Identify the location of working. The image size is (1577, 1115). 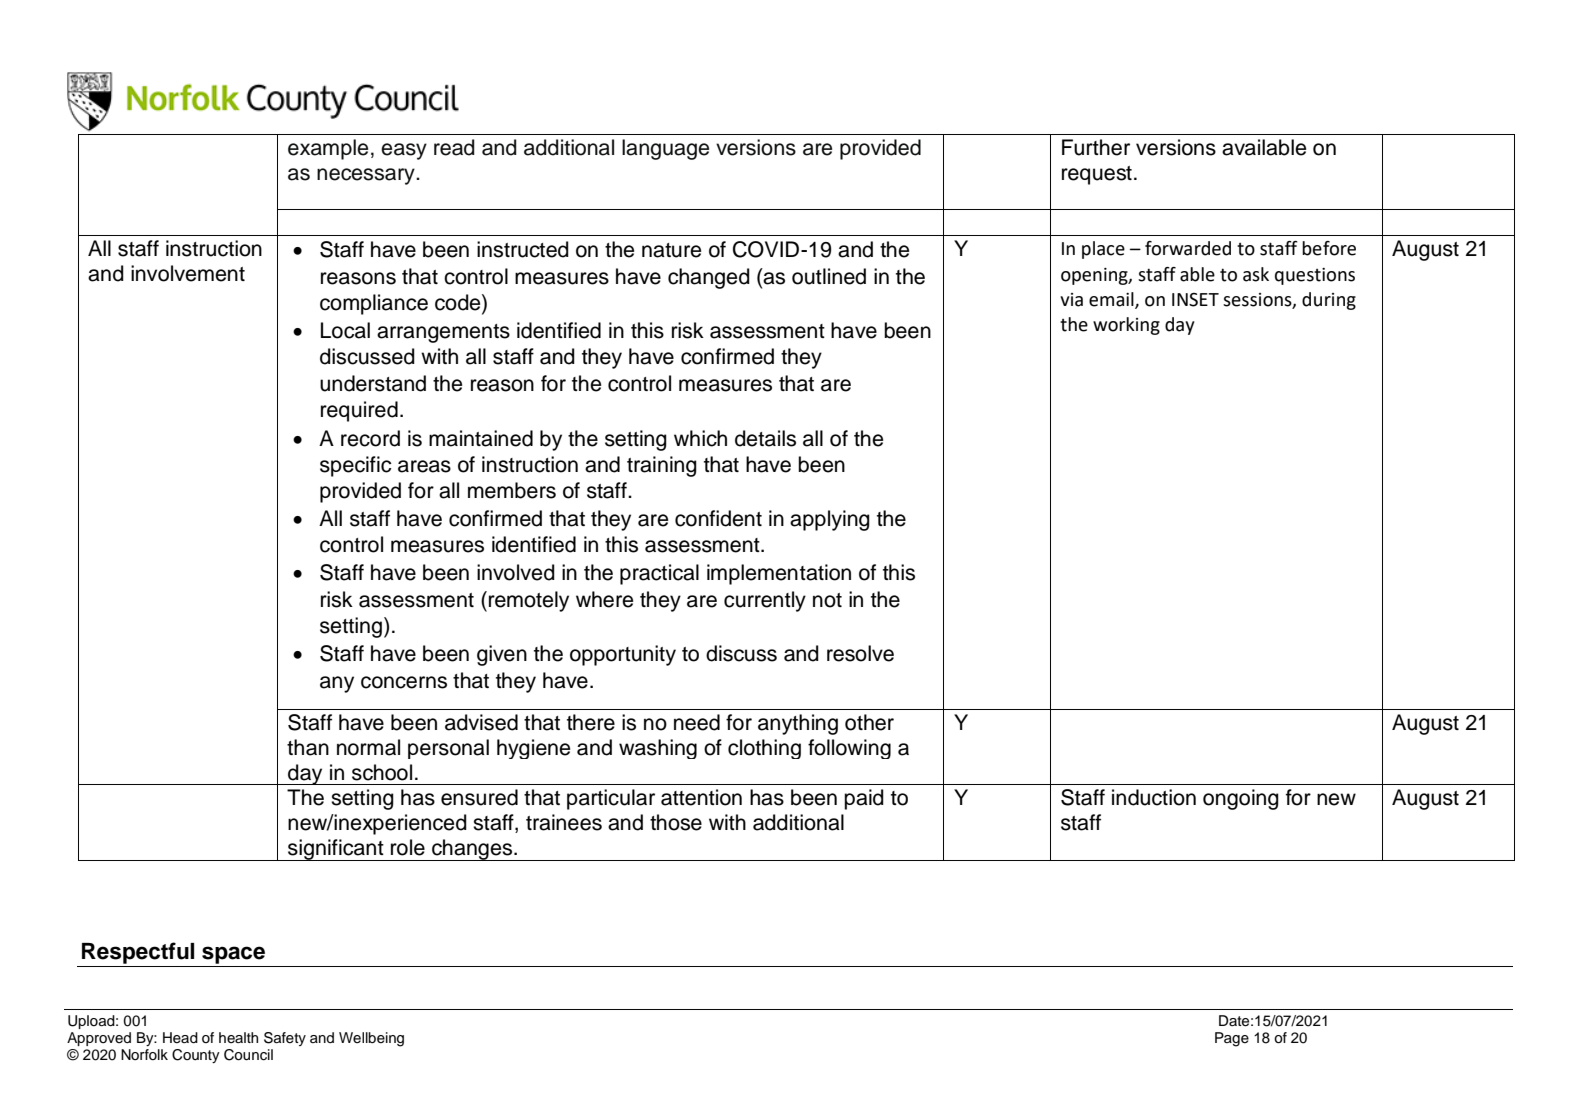
(1126, 326).
